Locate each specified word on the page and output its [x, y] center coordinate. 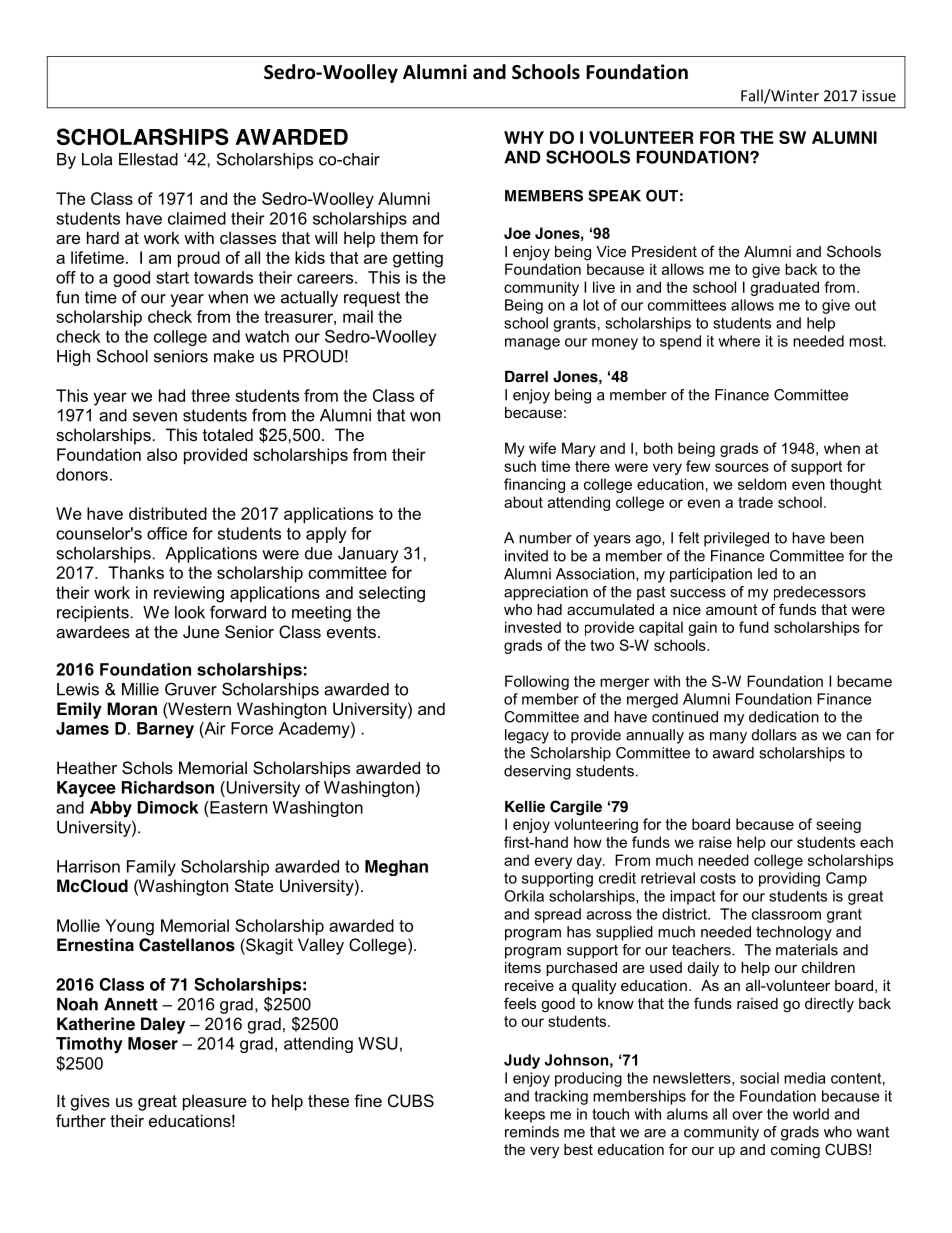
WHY [524, 137]
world [811, 1114]
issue [879, 96]
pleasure [215, 1102]
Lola [97, 159]
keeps [525, 1115]
